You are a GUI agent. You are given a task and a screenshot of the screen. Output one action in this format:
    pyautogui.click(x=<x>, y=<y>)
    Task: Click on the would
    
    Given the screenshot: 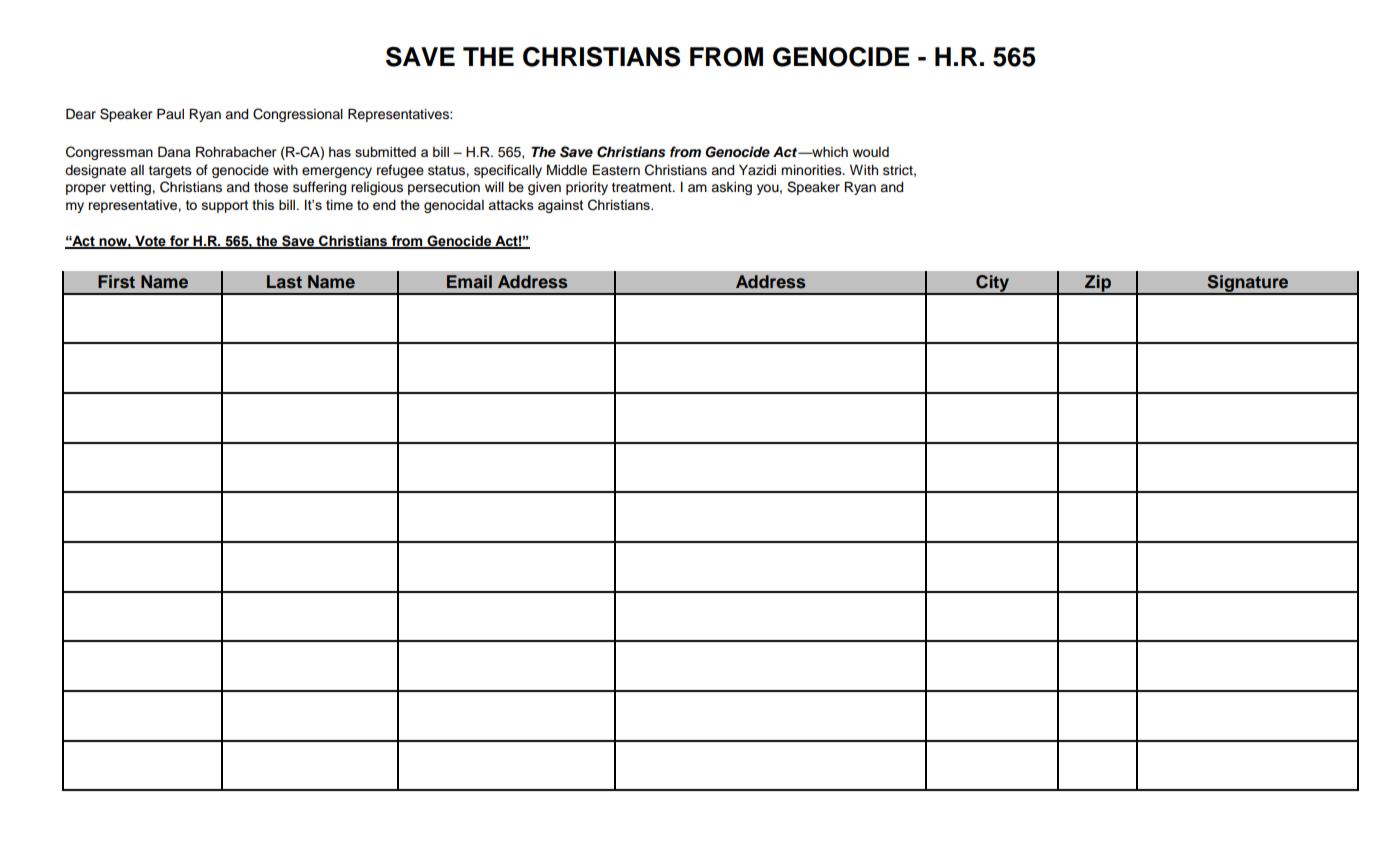 What is the action you would take?
    pyautogui.click(x=871, y=152)
